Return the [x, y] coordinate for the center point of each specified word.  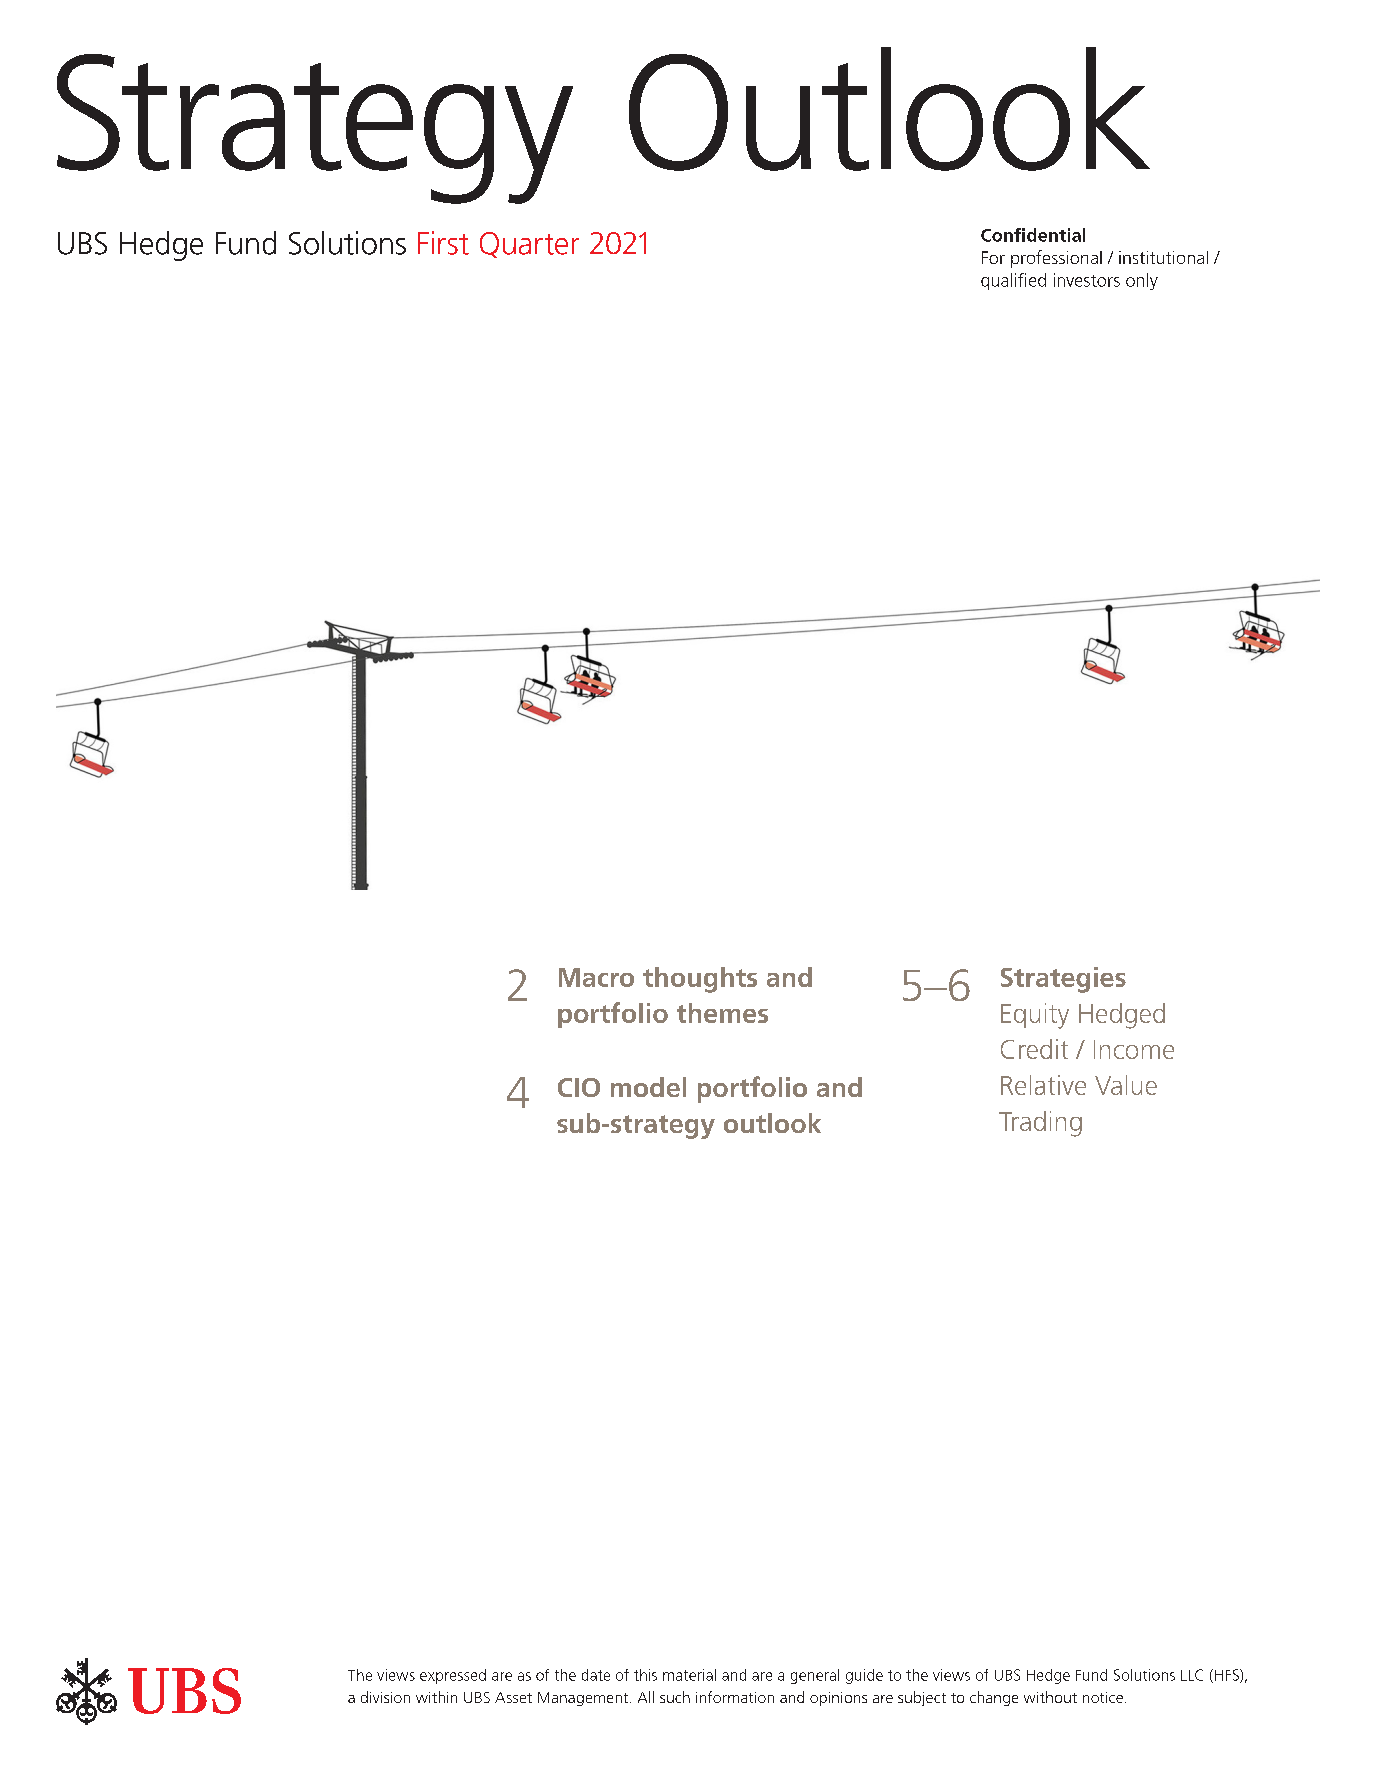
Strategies [1063, 980]
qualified [1013, 281]
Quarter [529, 245]
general [815, 1676]
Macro [596, 977]
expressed [453, 1676]
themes [722, 1013]
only [1142, 281]
